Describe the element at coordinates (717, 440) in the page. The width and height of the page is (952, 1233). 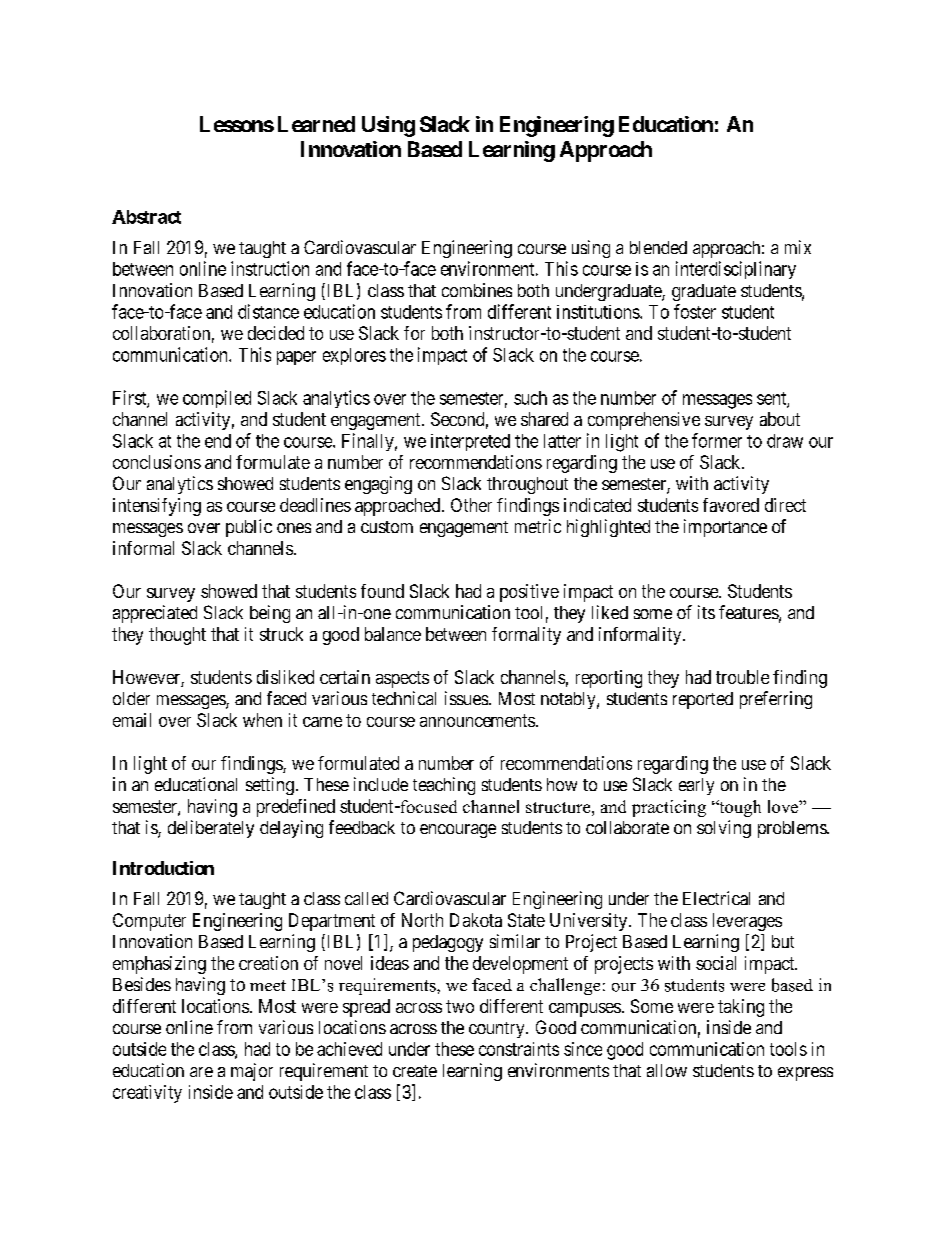
I see `former` at that location.
